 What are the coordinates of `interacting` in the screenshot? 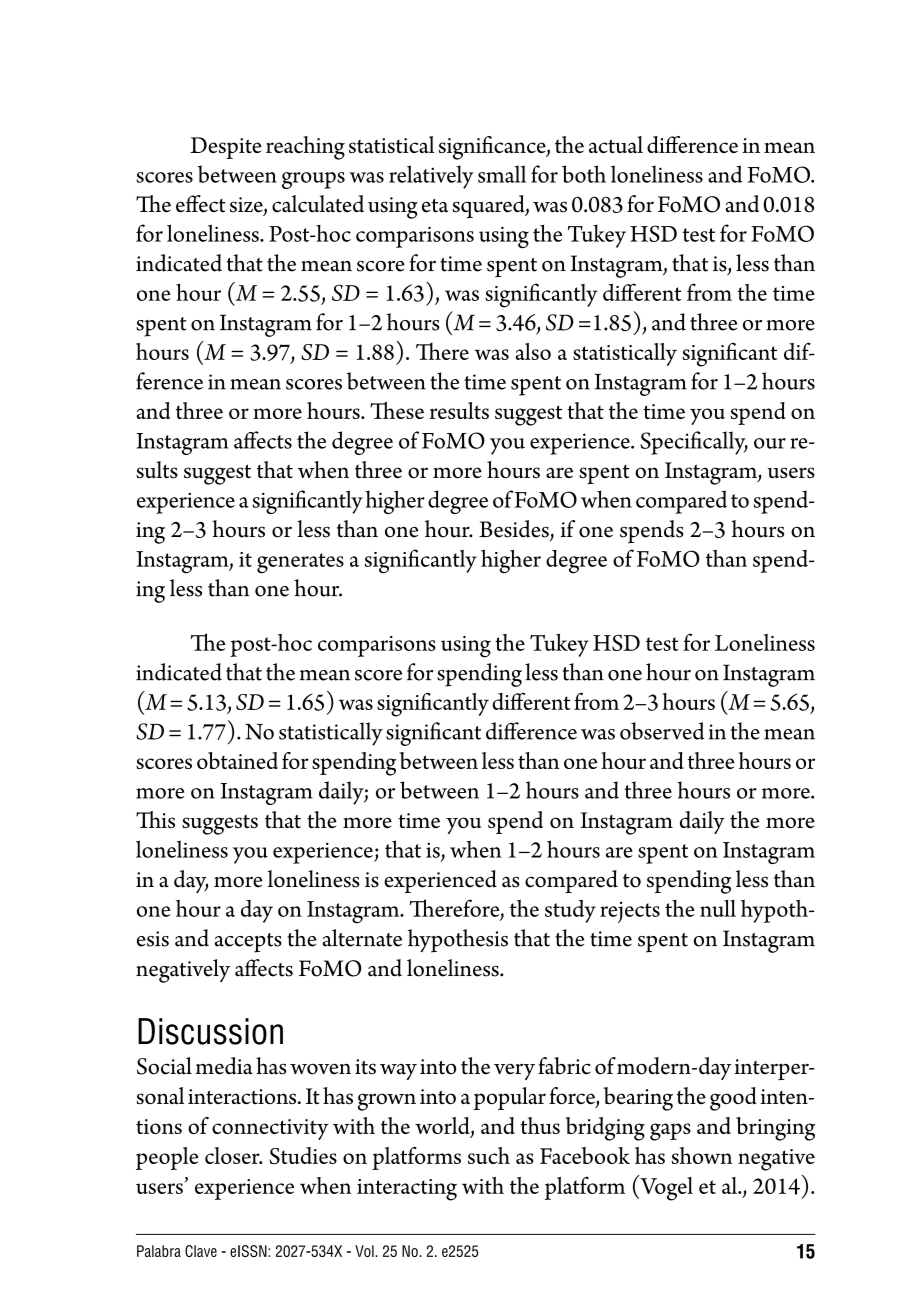 It's located at (407, 1190).
